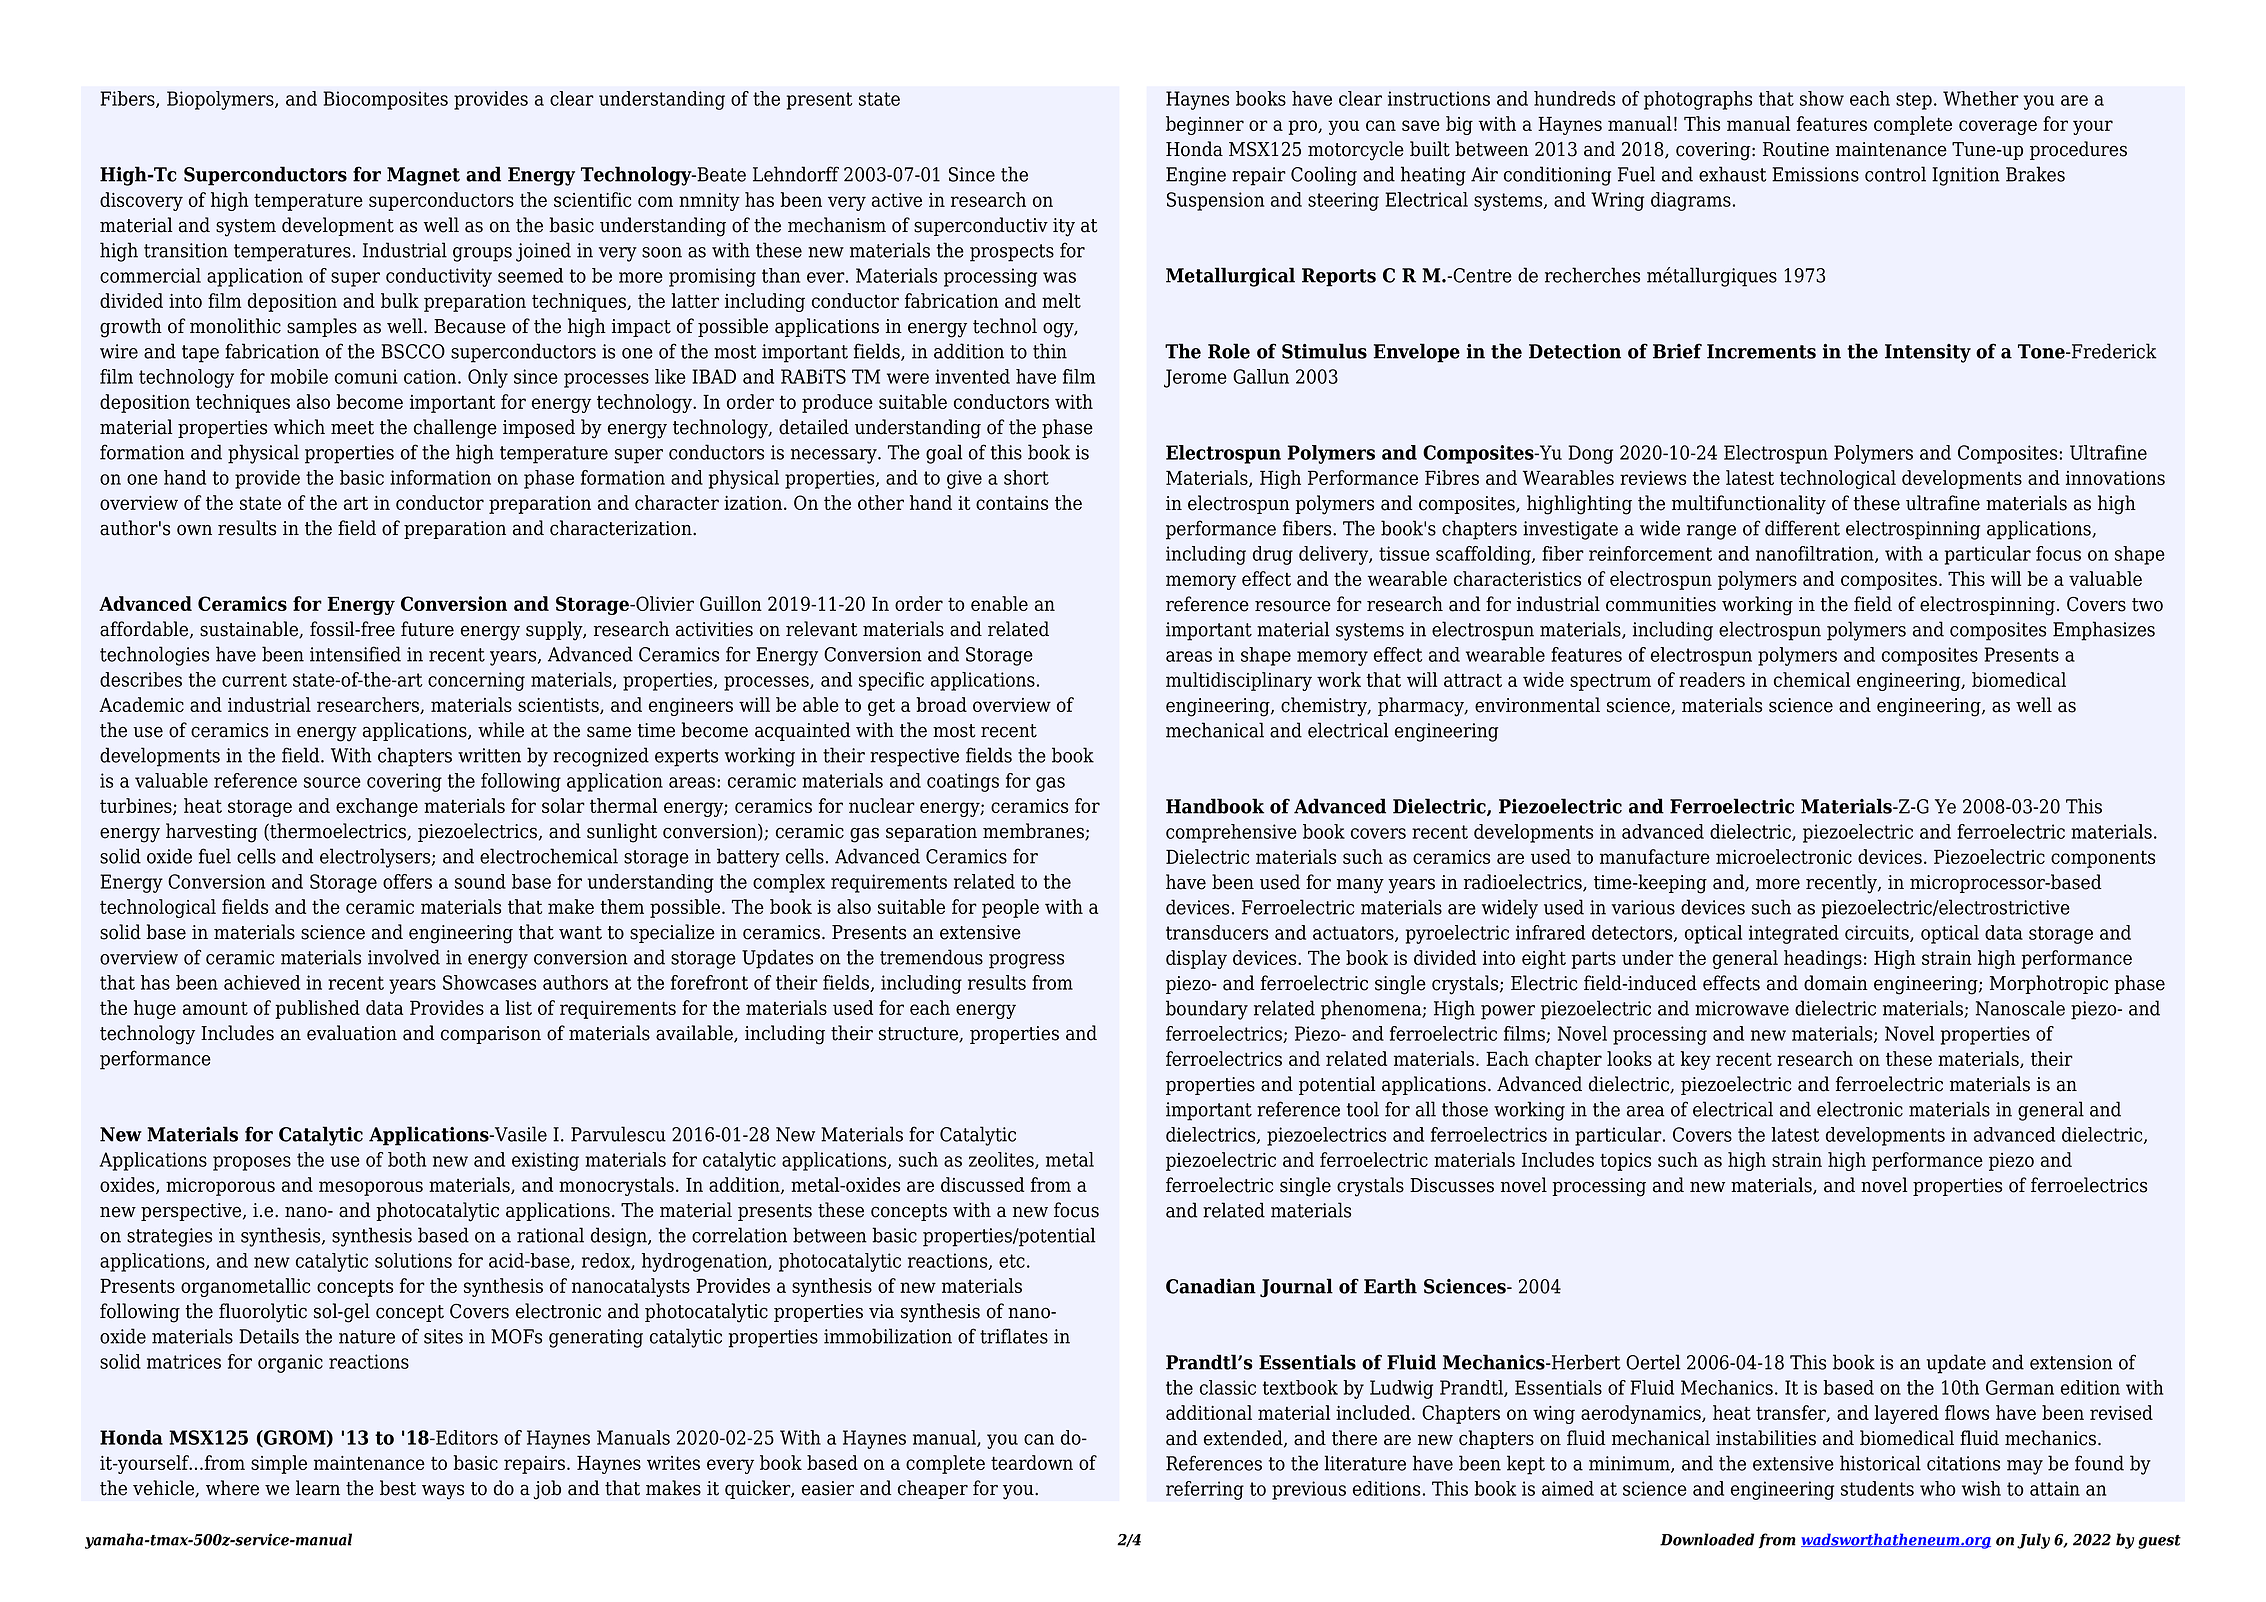 This page has height=1602, width=2266. I want to click on scientific, so click(592, 199).
